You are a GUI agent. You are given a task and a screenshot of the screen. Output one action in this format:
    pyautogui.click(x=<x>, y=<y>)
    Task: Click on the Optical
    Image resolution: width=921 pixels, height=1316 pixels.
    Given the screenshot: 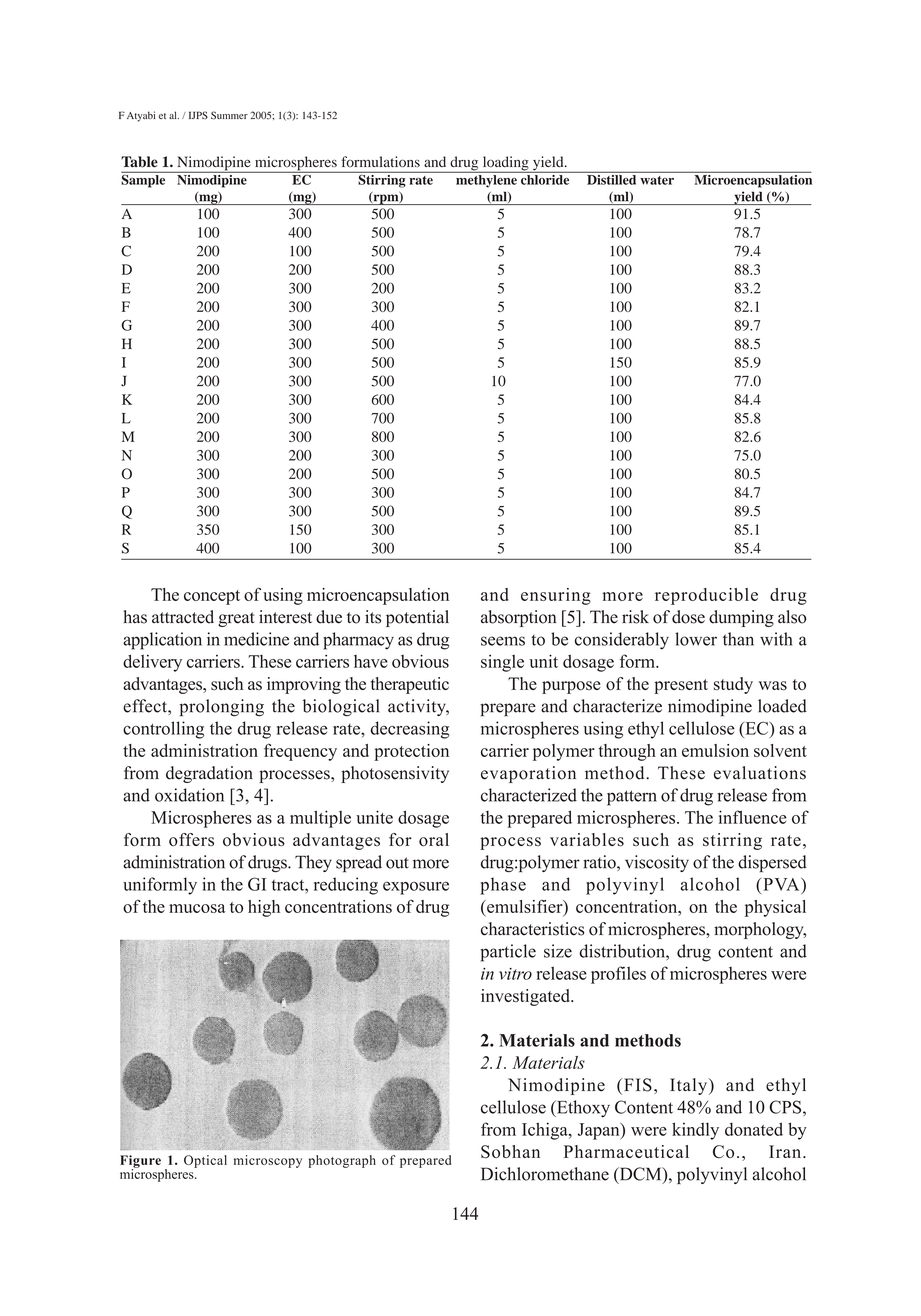 What is the action you would take?
    pyautogui.click(x=205, y=1161)
